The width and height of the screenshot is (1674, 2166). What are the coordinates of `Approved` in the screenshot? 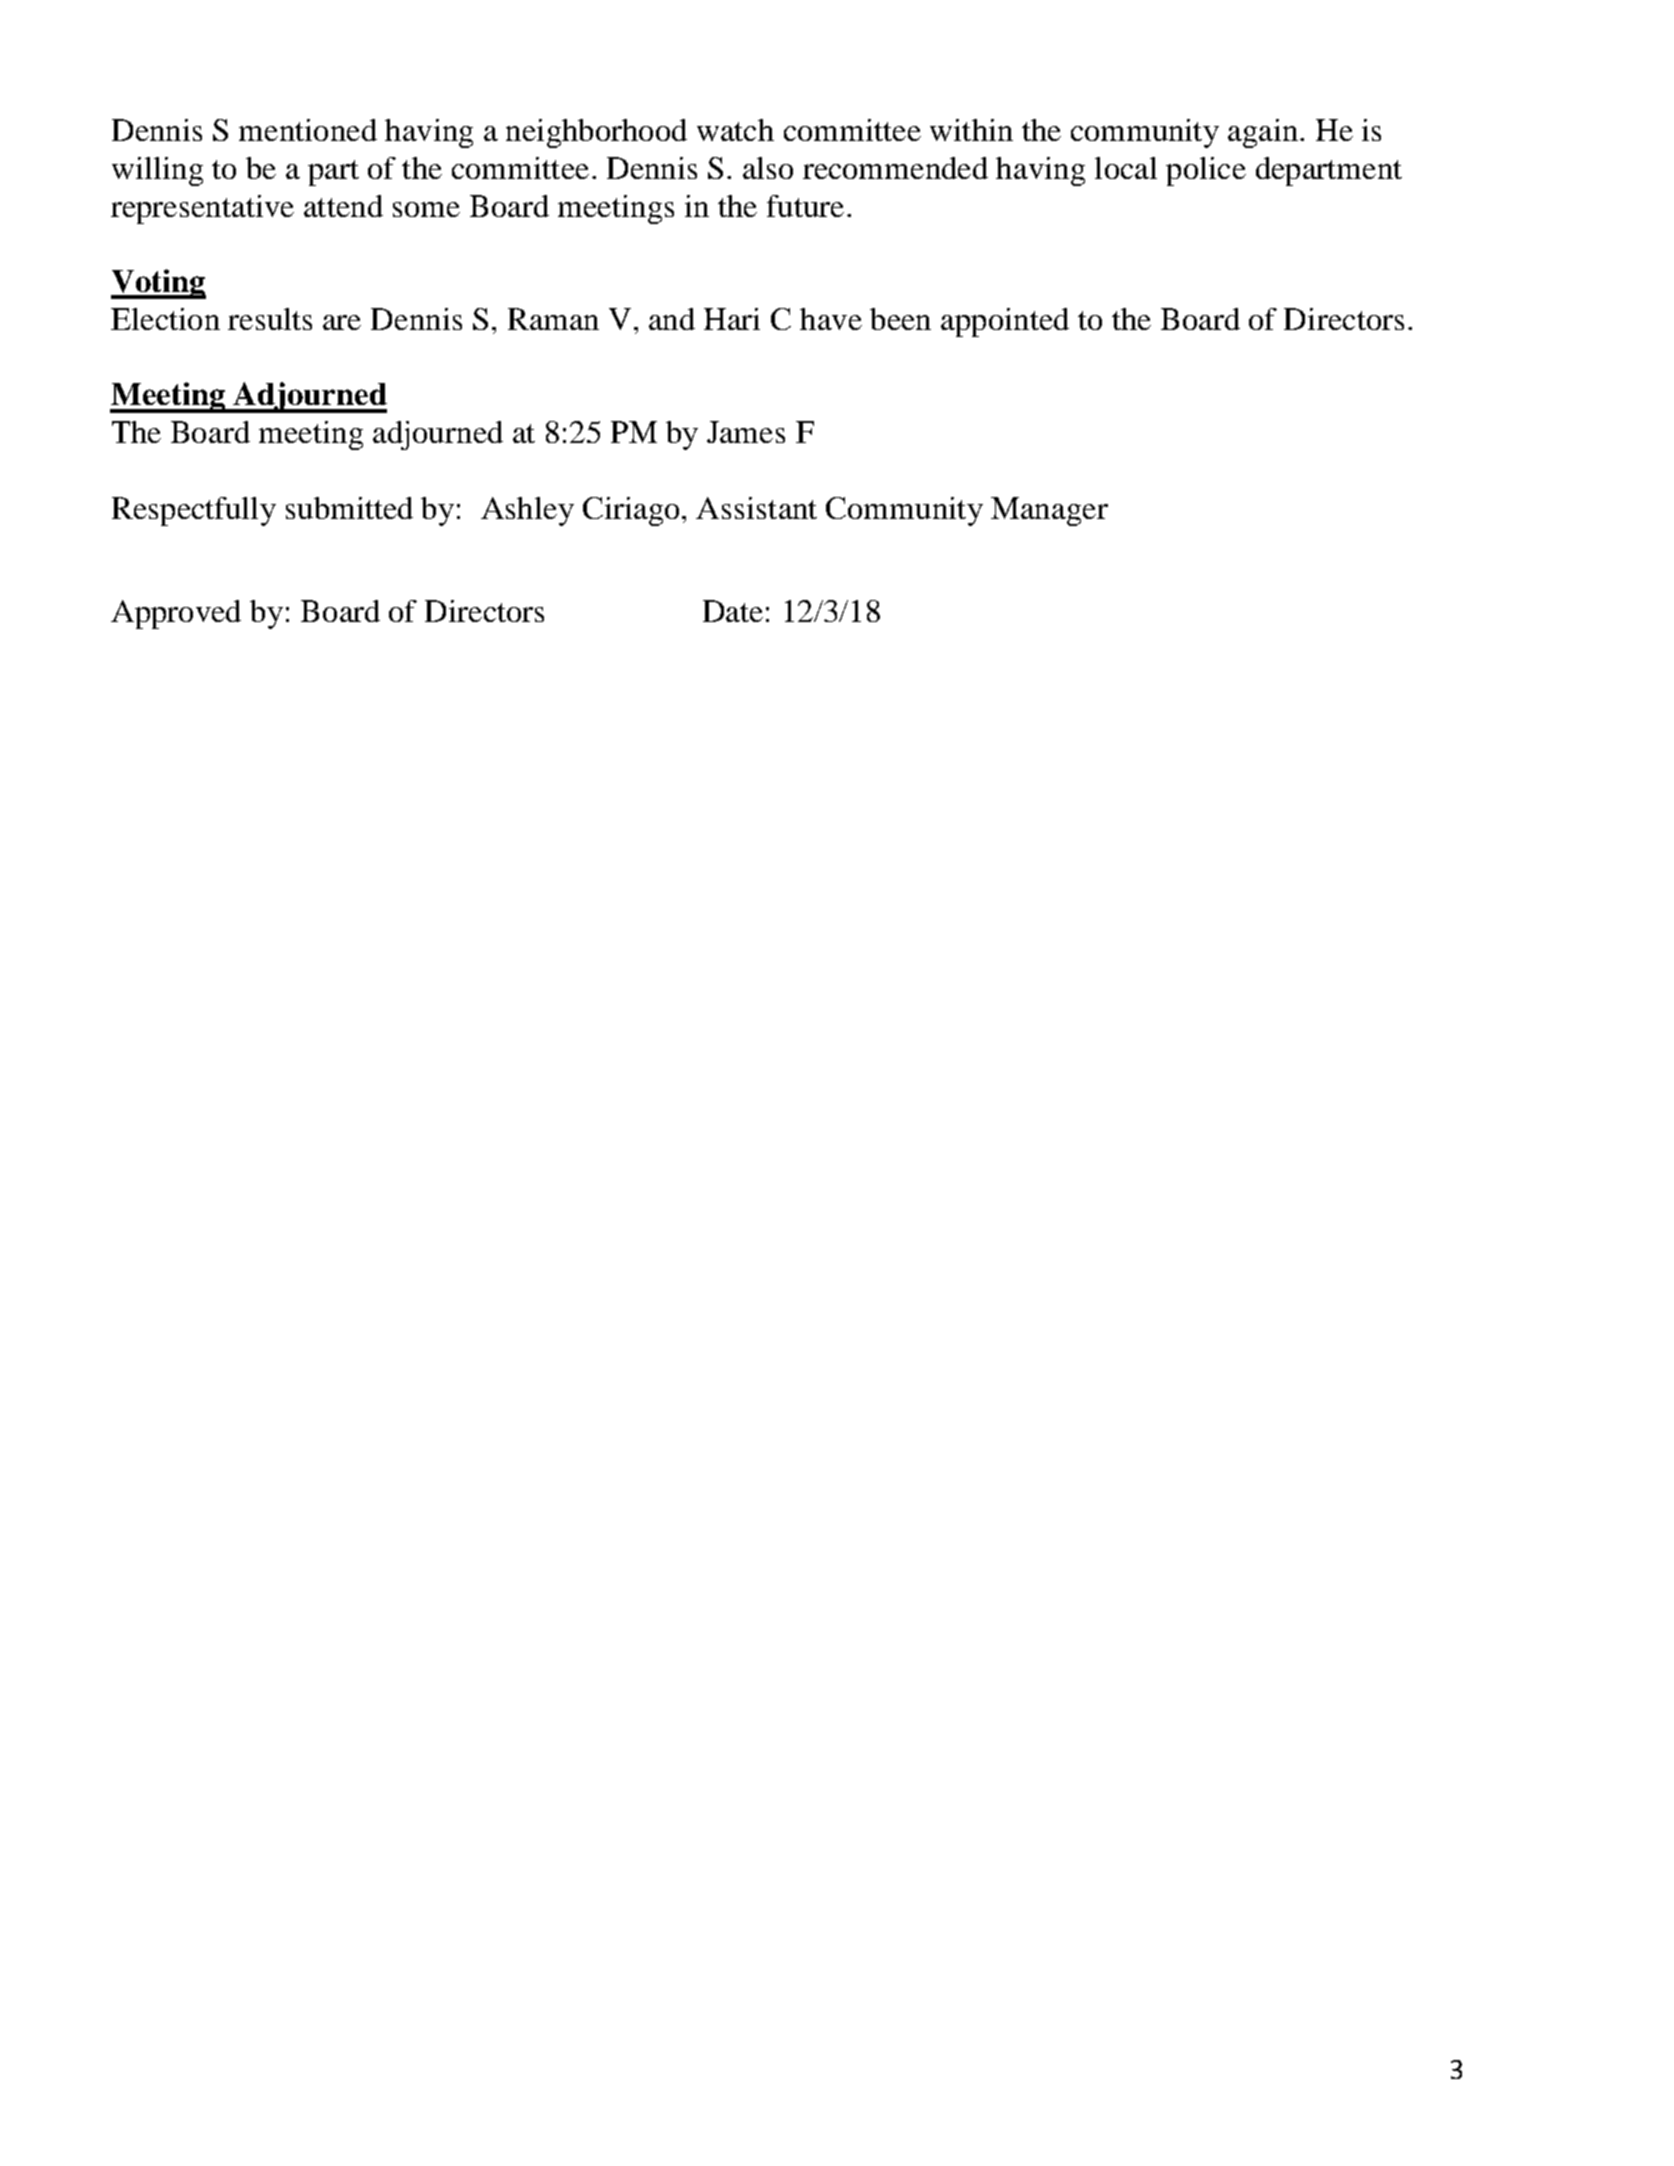 It's located at (176, 614).
